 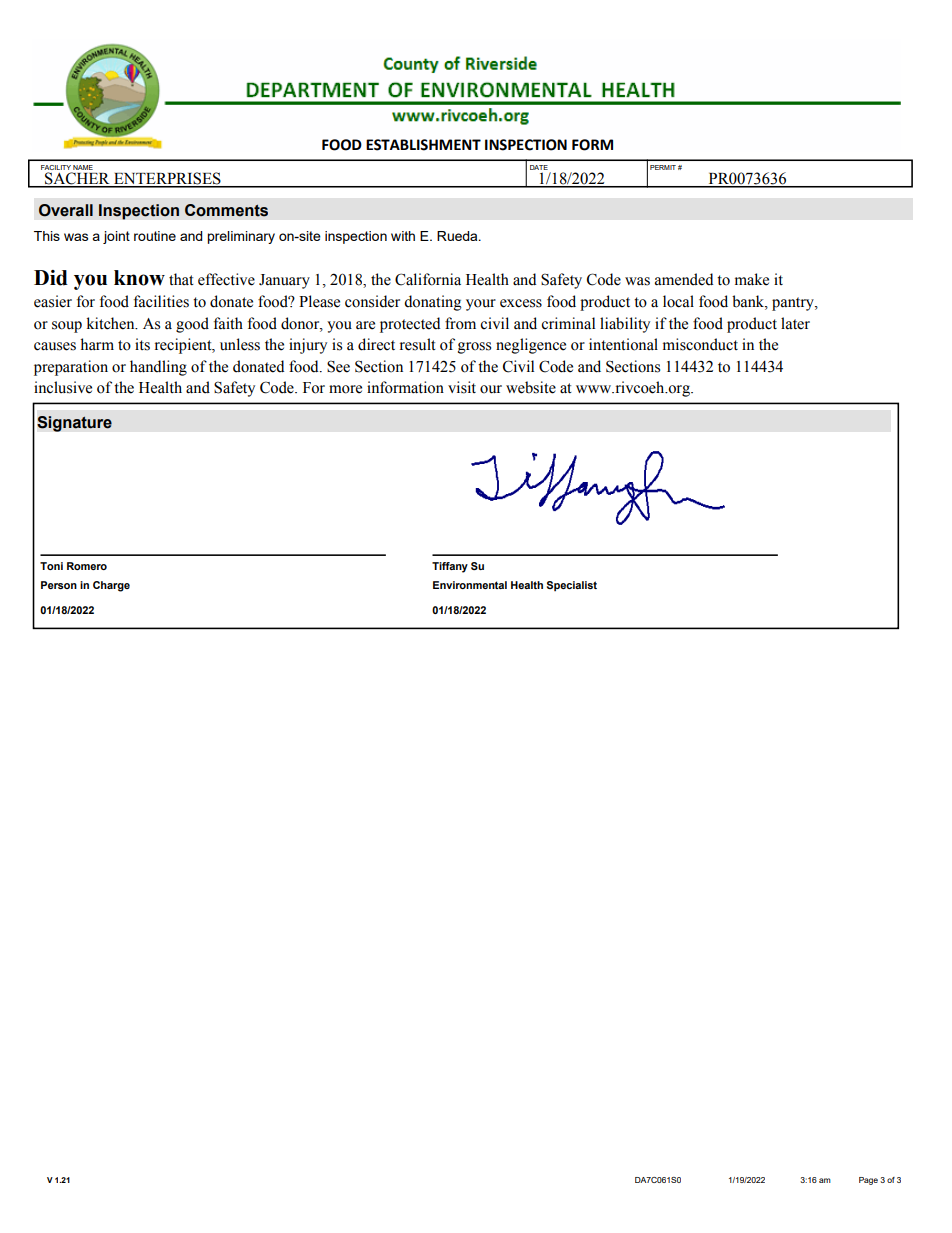 I want to click on Specialist, so click(x=572, y=586).
